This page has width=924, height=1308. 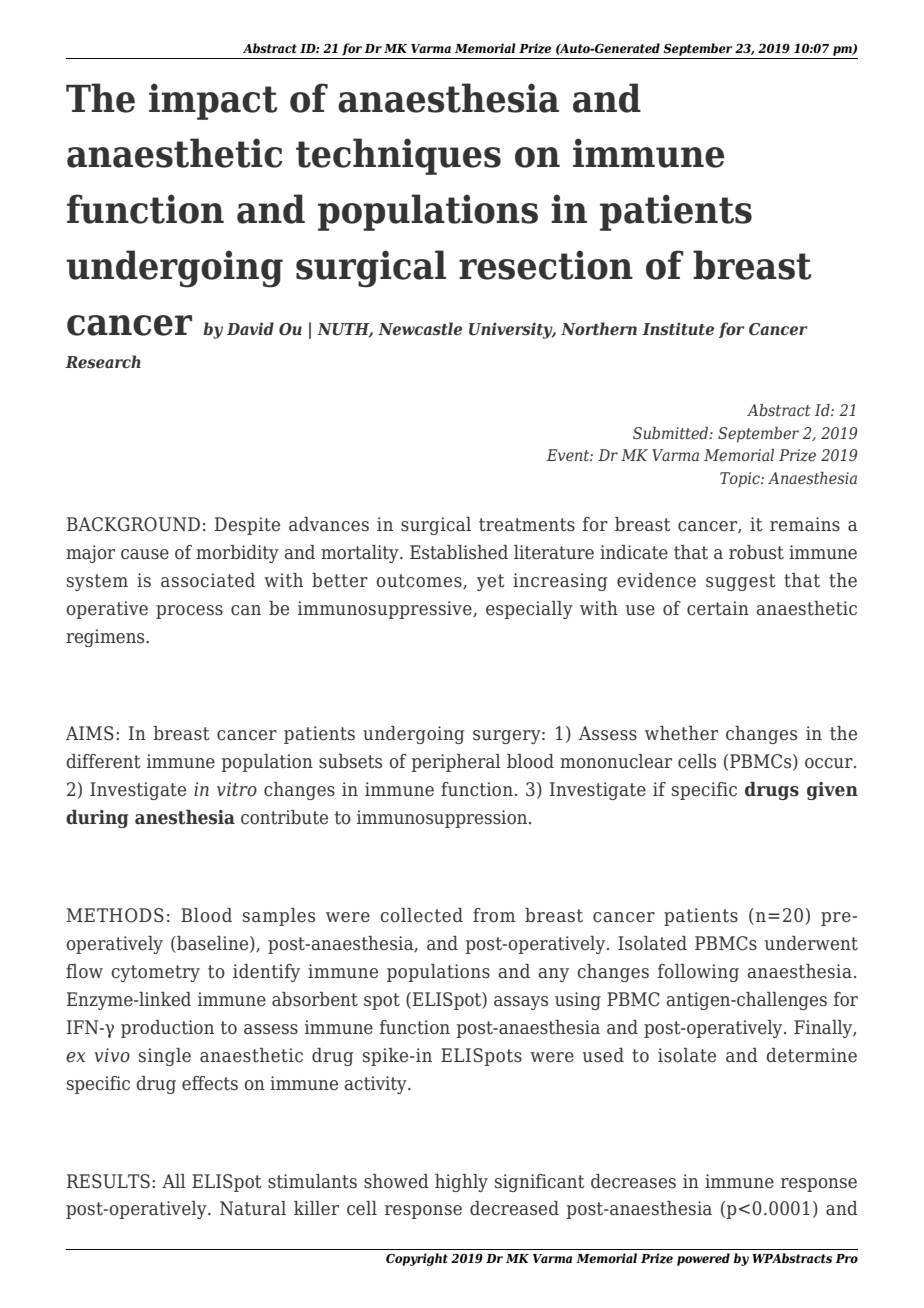 I want to click on following, so click(x=698, y=973).
